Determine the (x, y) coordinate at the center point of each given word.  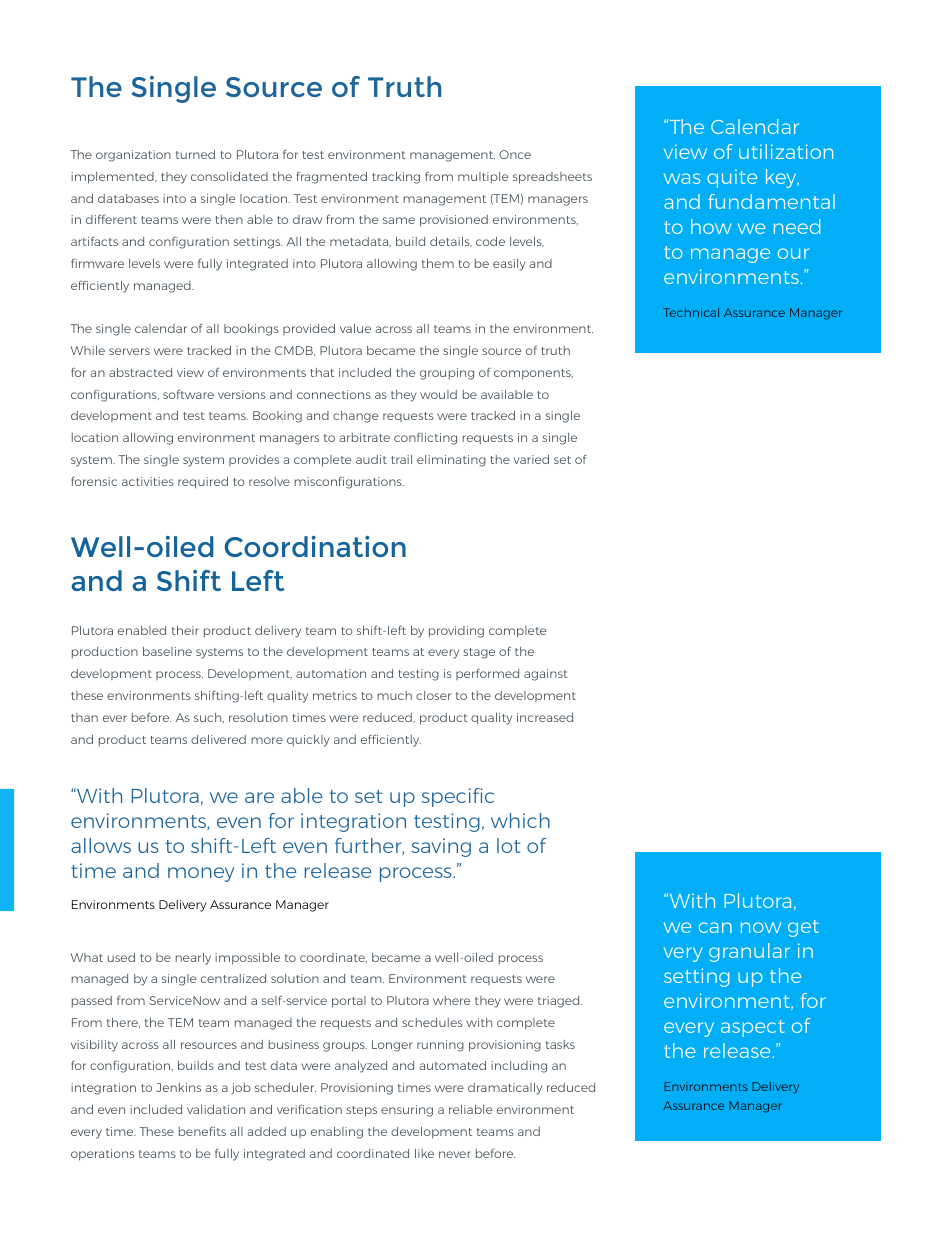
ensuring (407, 1111)
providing (456, 632)
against (546, 675)
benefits (202, 1131)
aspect (753, 1028)
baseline (167, 651)
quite (732, 178)
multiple (483, 177)
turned (195, 154)
